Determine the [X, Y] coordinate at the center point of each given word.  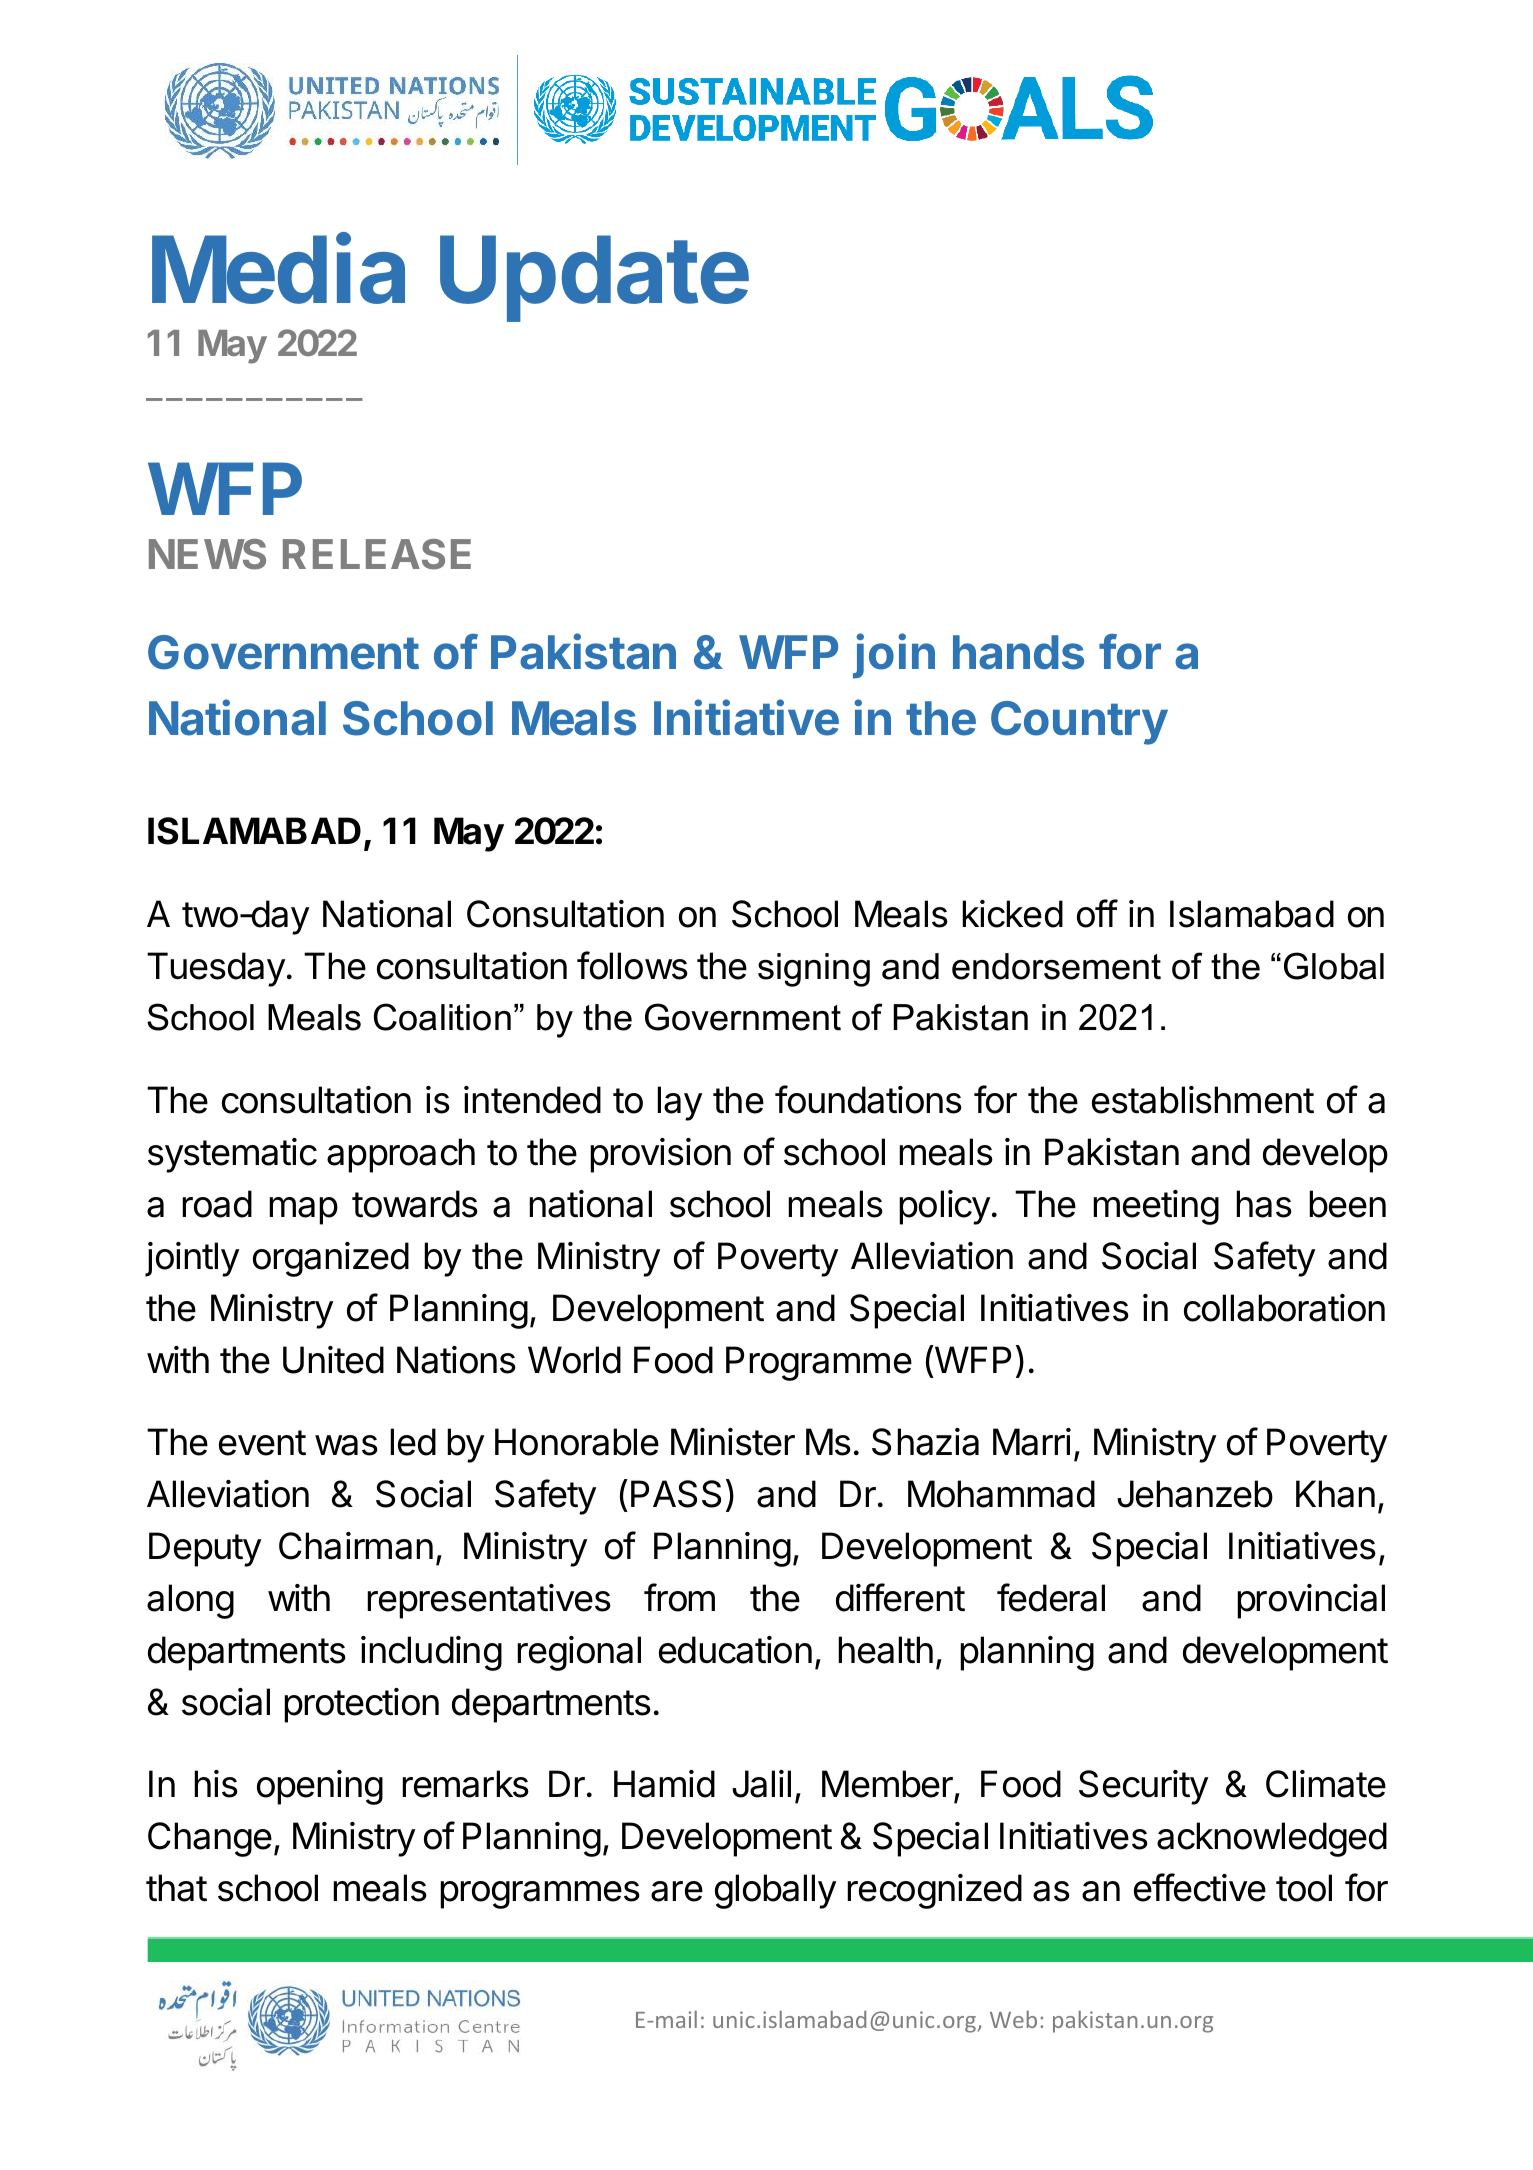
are [677, 1891]
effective [1200, 1887]
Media [278, 269]
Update [594, 278]
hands [1018, 652]
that [176, 1888]
